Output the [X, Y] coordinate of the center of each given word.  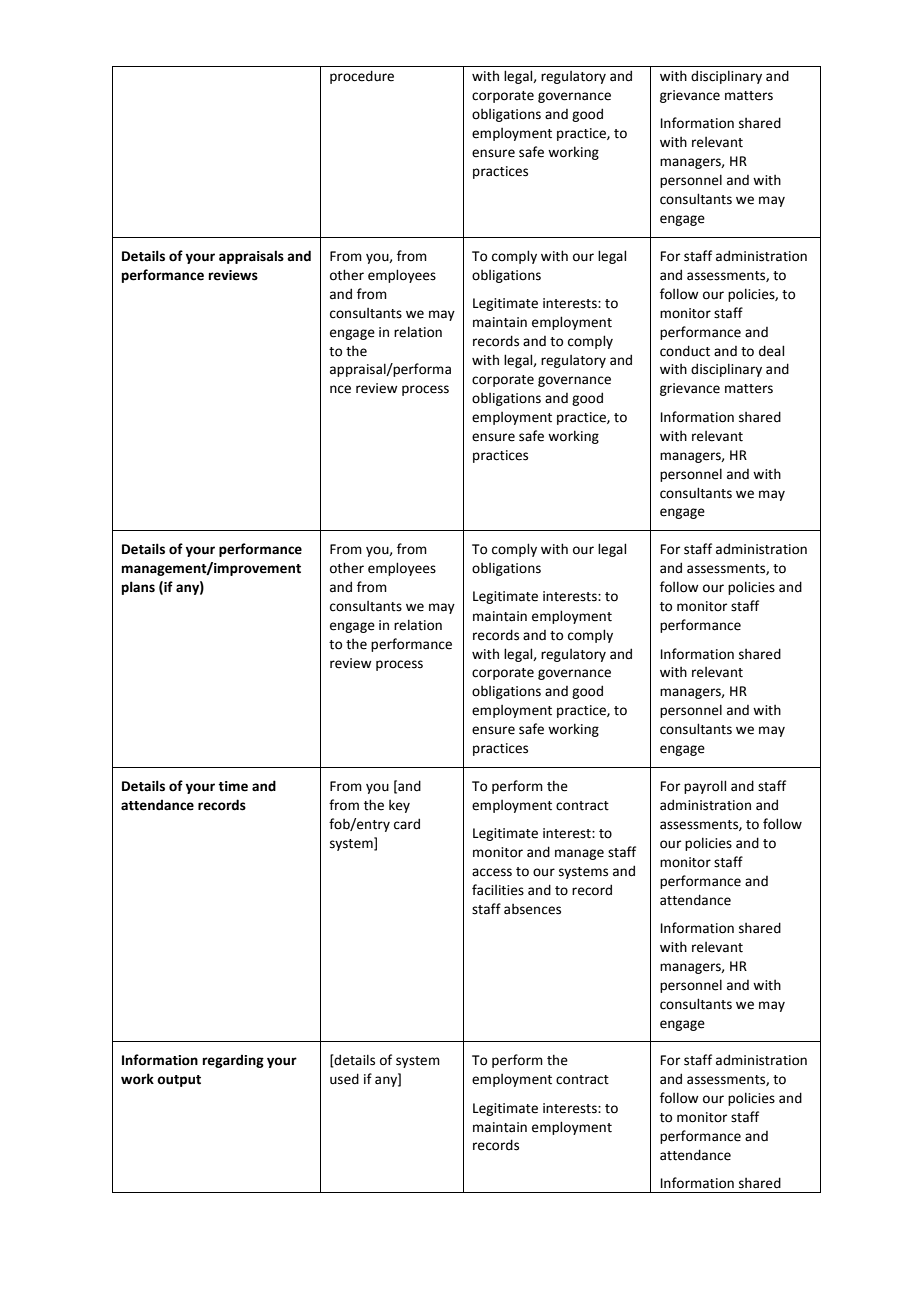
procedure [362, 77]
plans [138, 588]
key [399, 806]
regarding [233, 1061]
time [233, 786]
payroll [705, 787]
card [407, 824]
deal [771, 351]
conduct [685, 351]
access [492, 872]
